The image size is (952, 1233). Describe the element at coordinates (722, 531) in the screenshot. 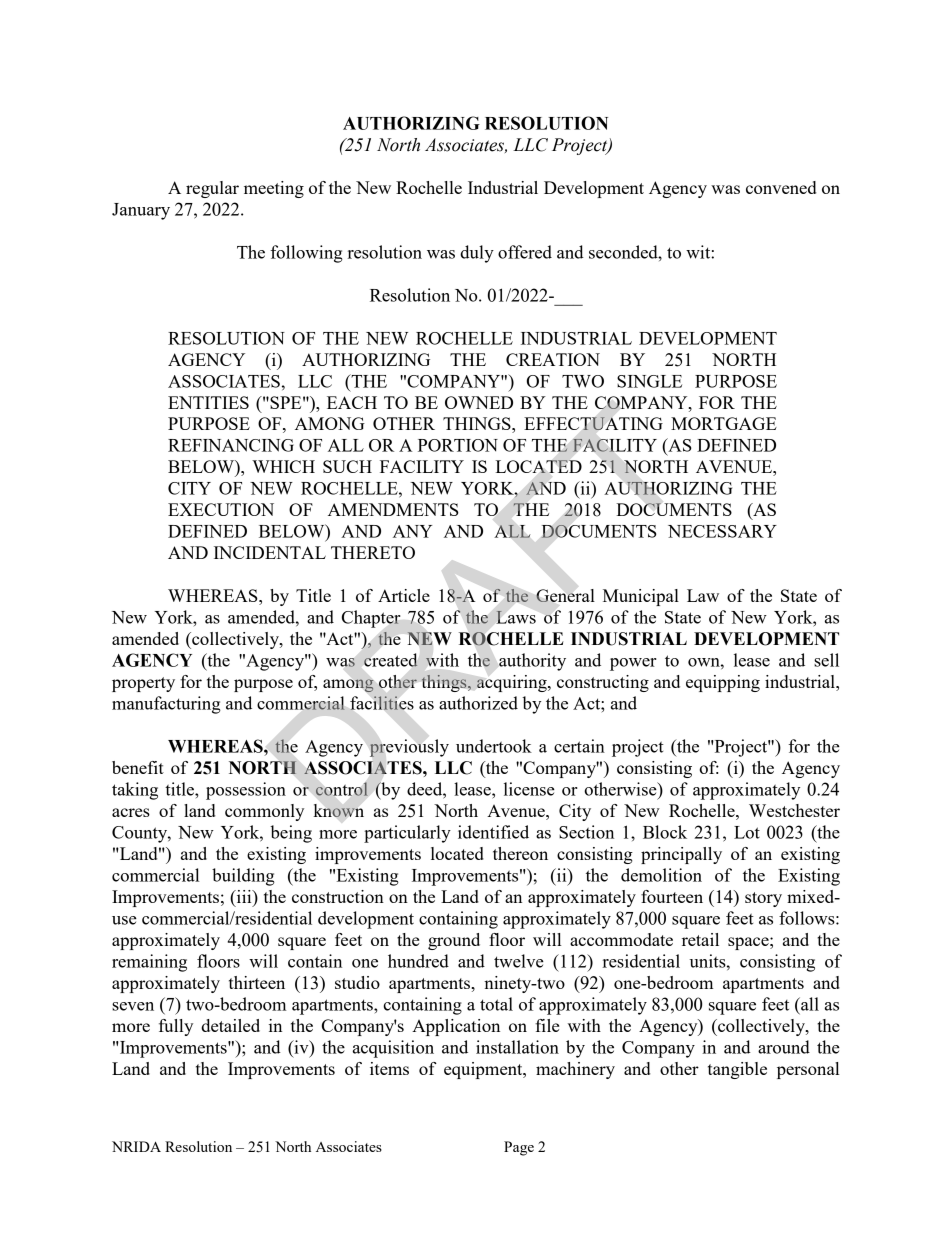

I see `NECESSARY` at that location.
